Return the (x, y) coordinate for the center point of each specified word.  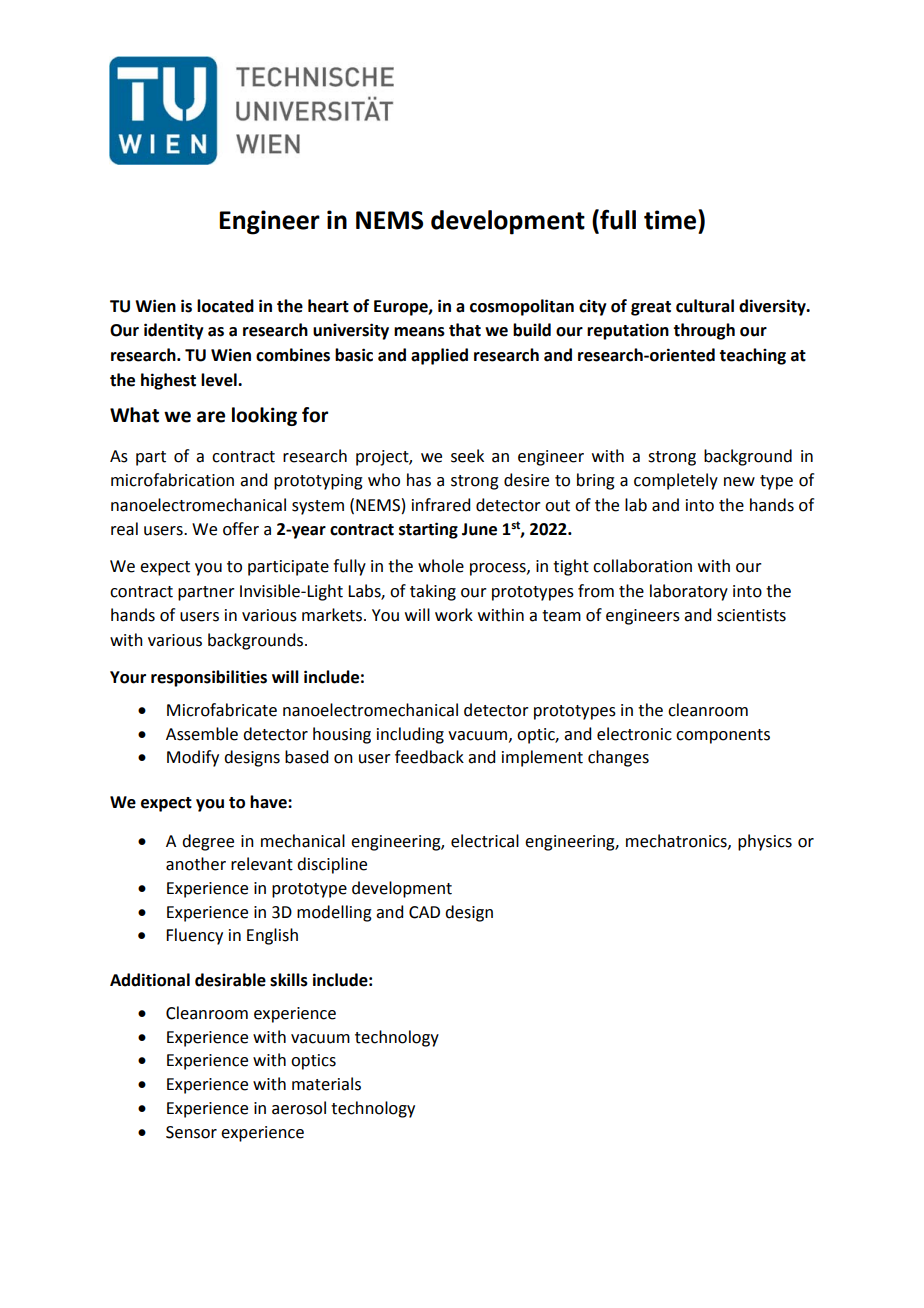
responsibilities (209, 678)
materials (326, 1084)
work (454, 615)
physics (765, 842)
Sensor (191, 1132)
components (723, 736)
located (225, 306)
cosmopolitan (522, 307)
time (671, 220)
